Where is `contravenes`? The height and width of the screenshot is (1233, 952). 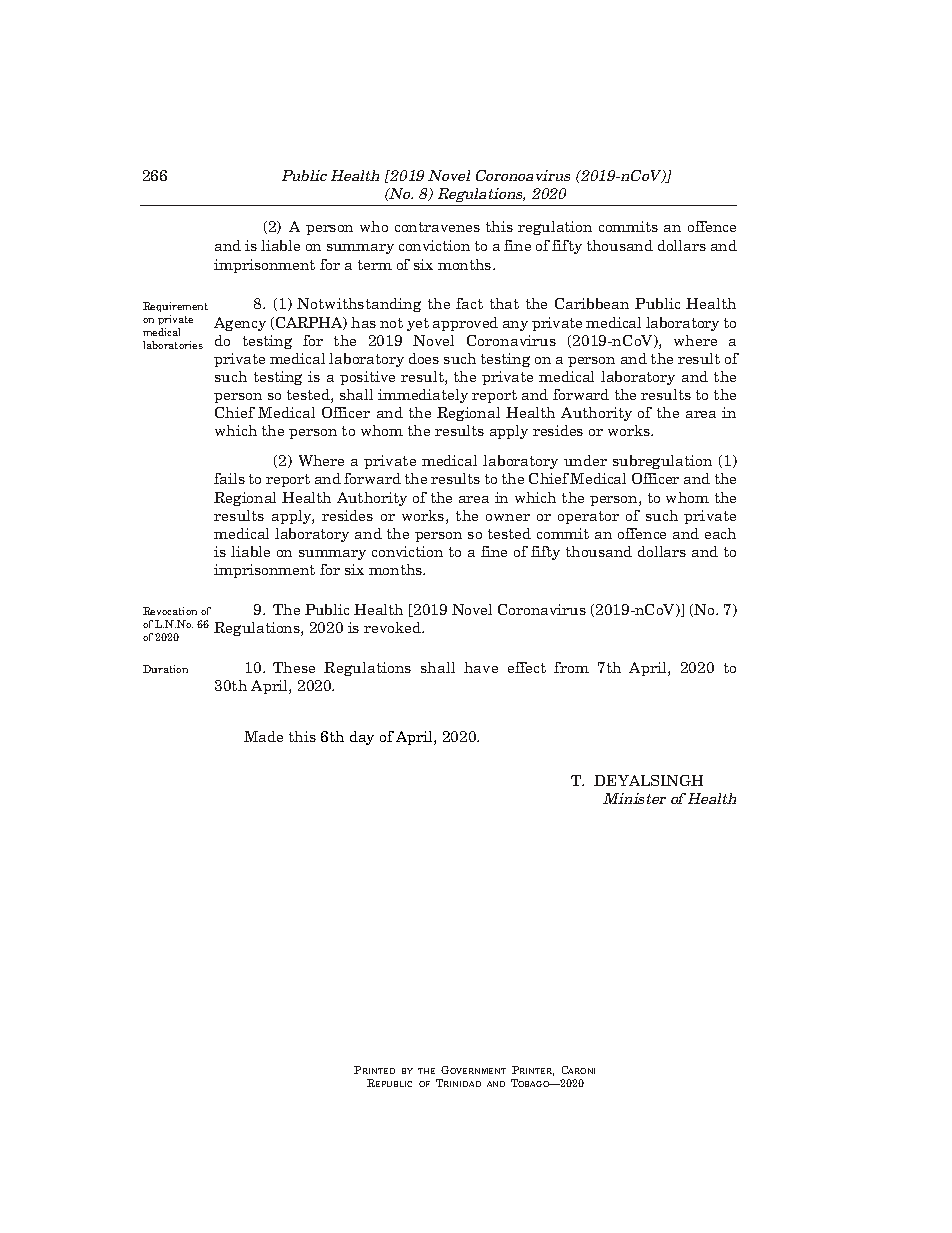
contravenes is located at coordinates (437, 227).
